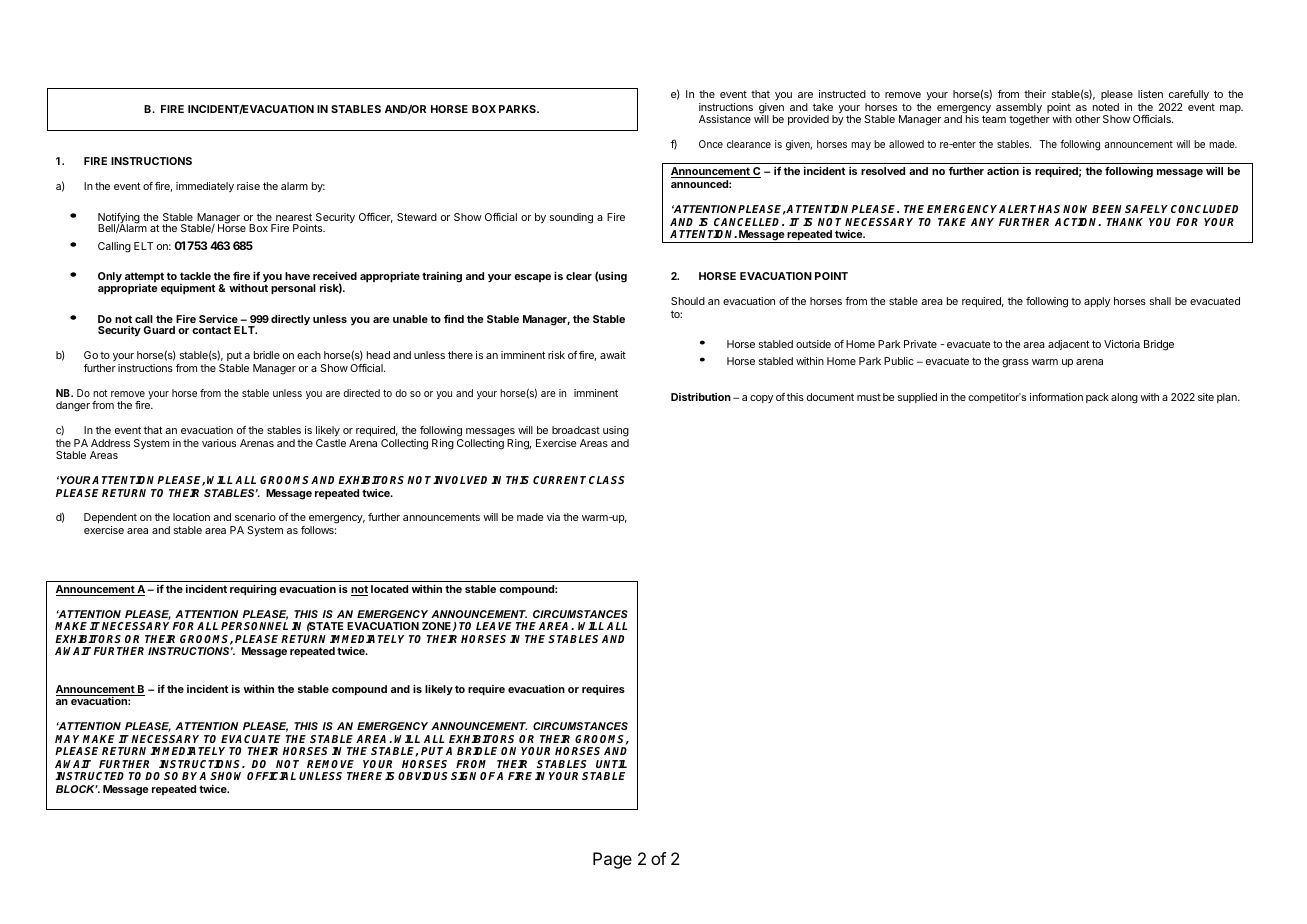  What do you see at coordinates (607, 480) in the image?
I see `CLASS` at bounding box center [607, 480].
